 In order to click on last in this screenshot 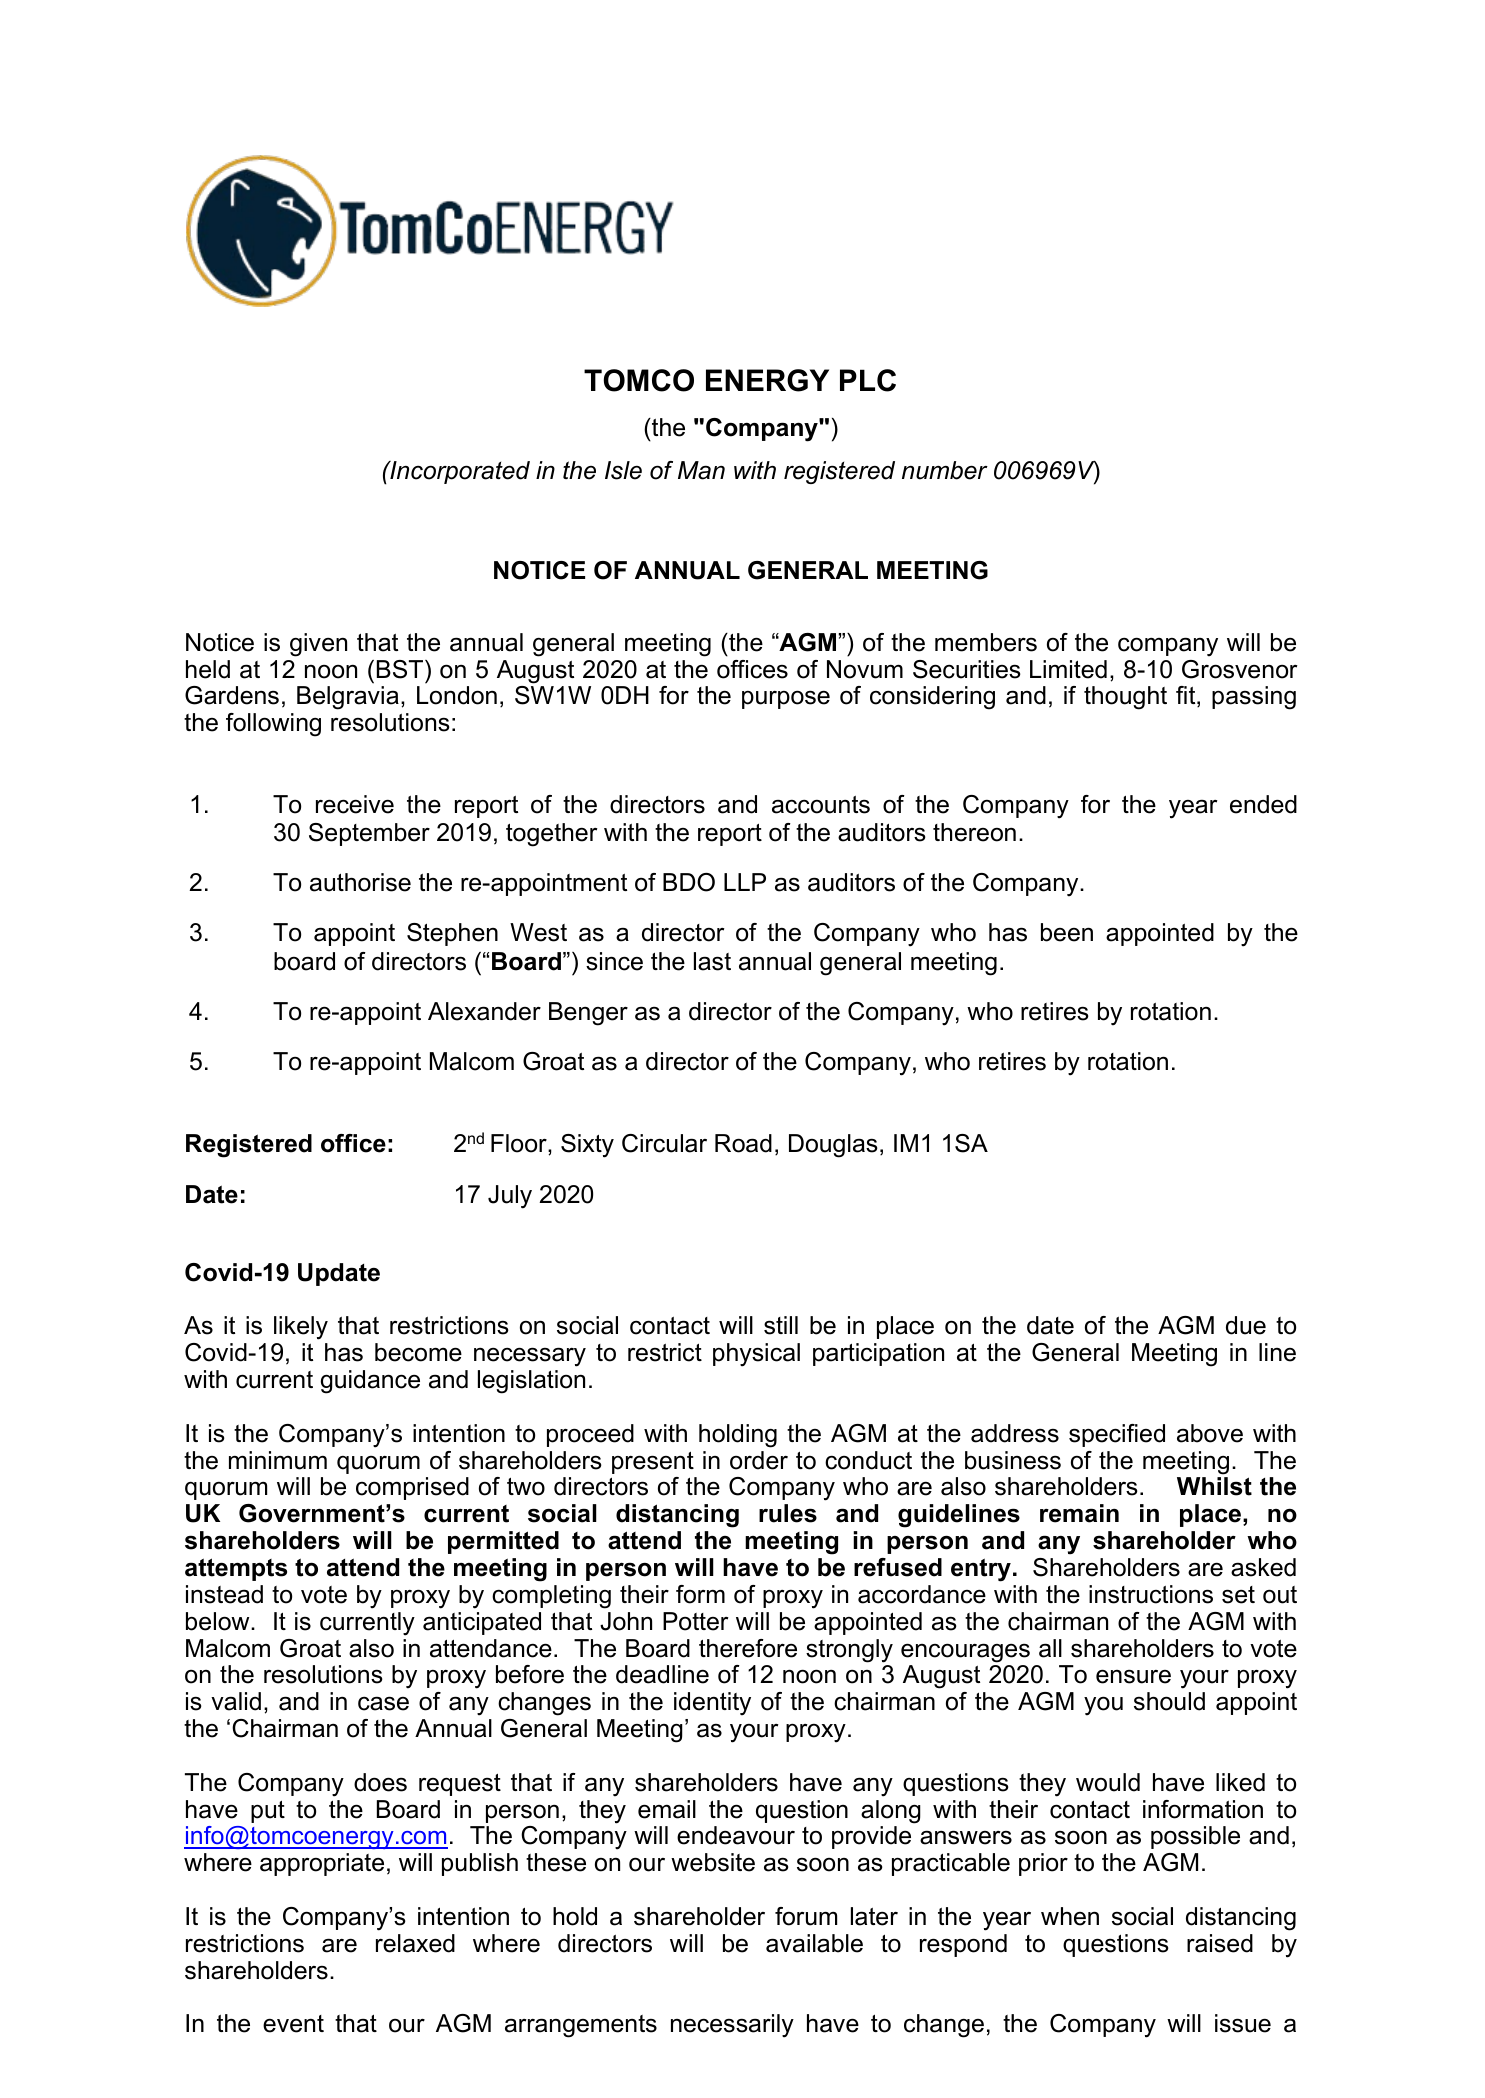, I will do `click(712, 961)`.
